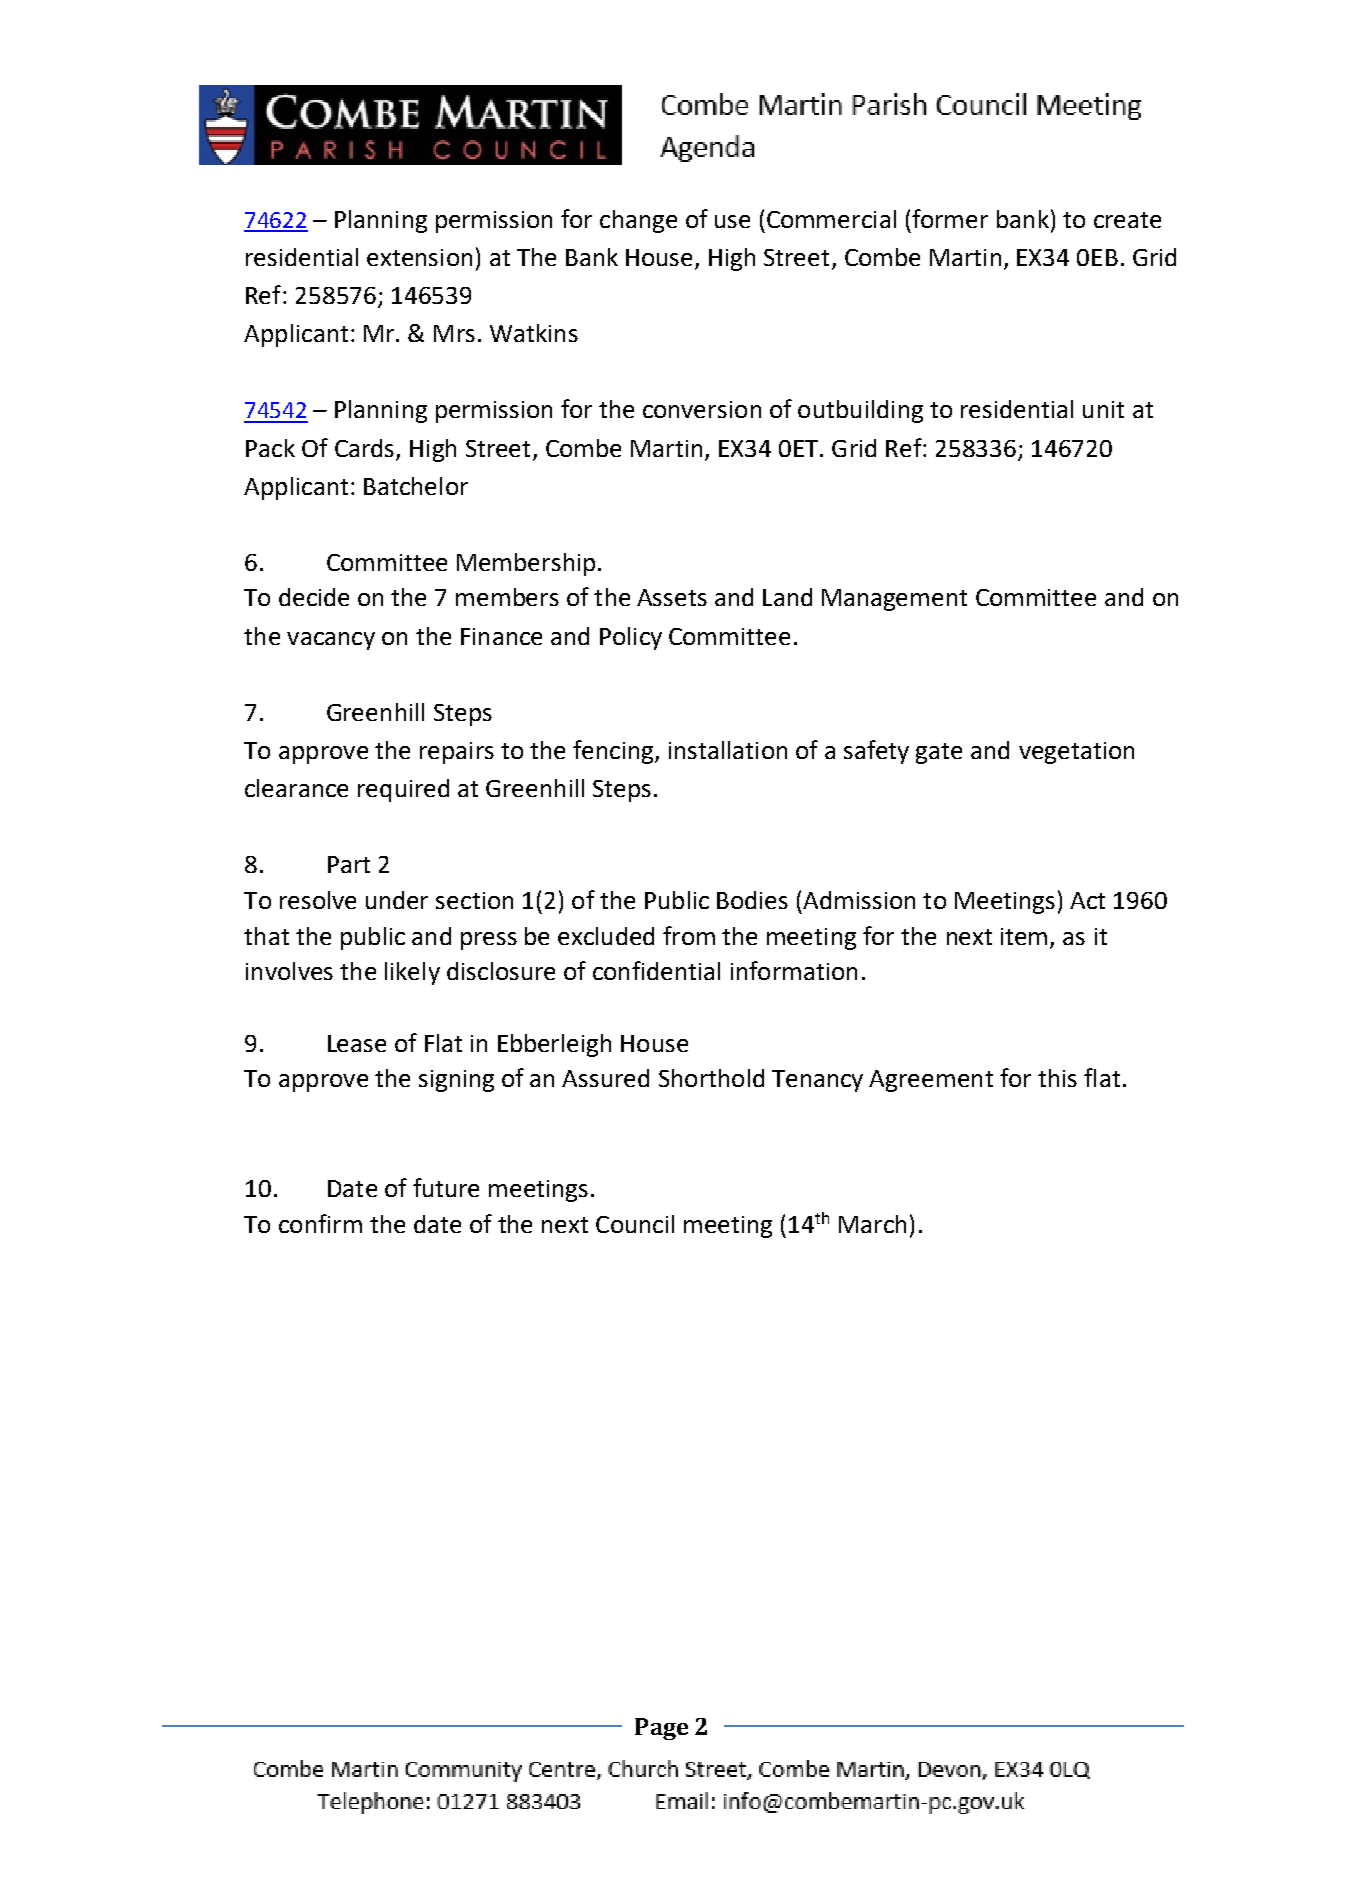 Image resolution: width=1346 pixels, height=1903 pixels. I want to click on item, so click(1024, 936).
